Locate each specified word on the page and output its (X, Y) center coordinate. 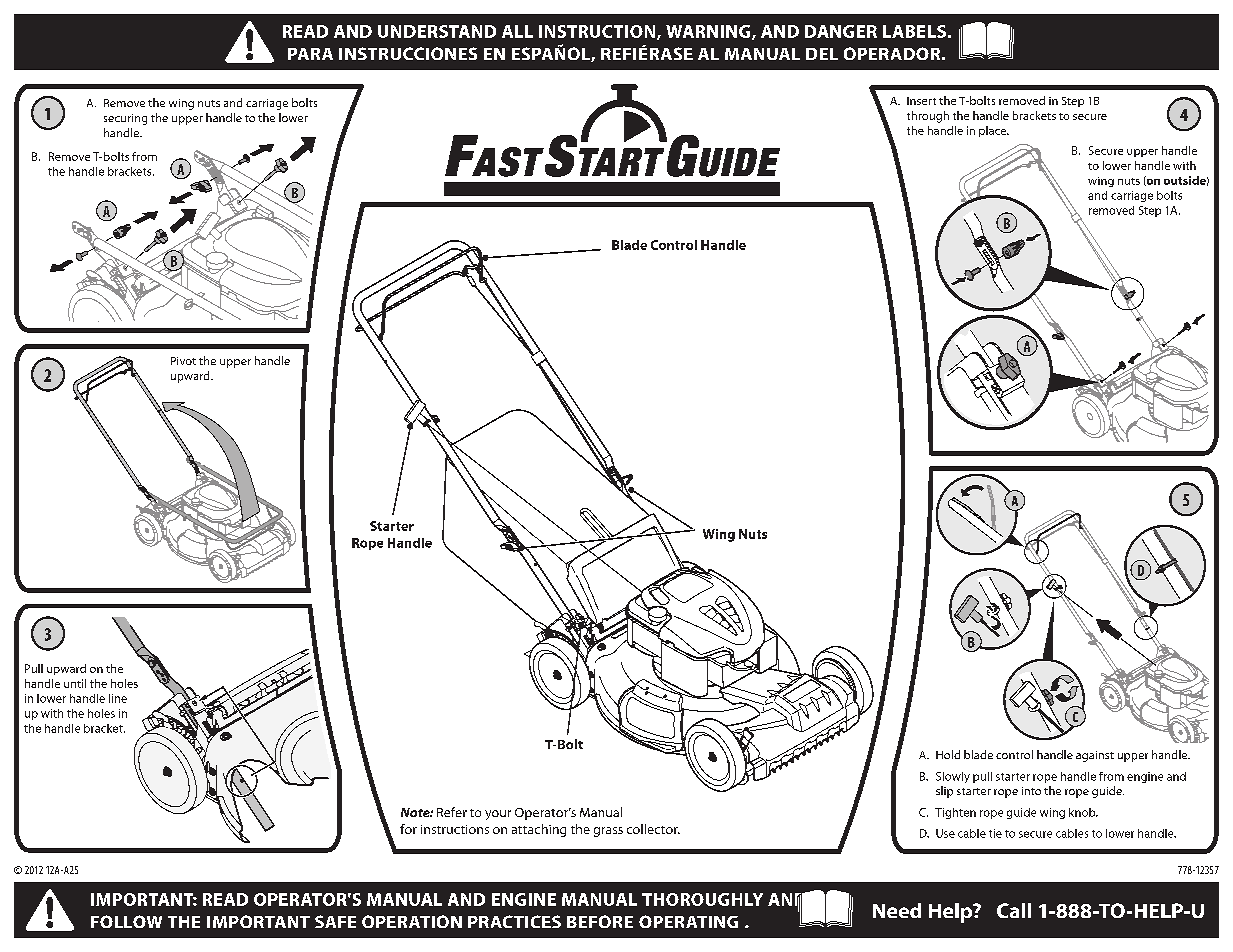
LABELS (914, 31)
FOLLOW (126, 921)
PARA (310, 54)
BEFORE (600, 921)
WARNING (709, 32)
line (118, 698)
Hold (948, 754)
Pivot (183, 361)
